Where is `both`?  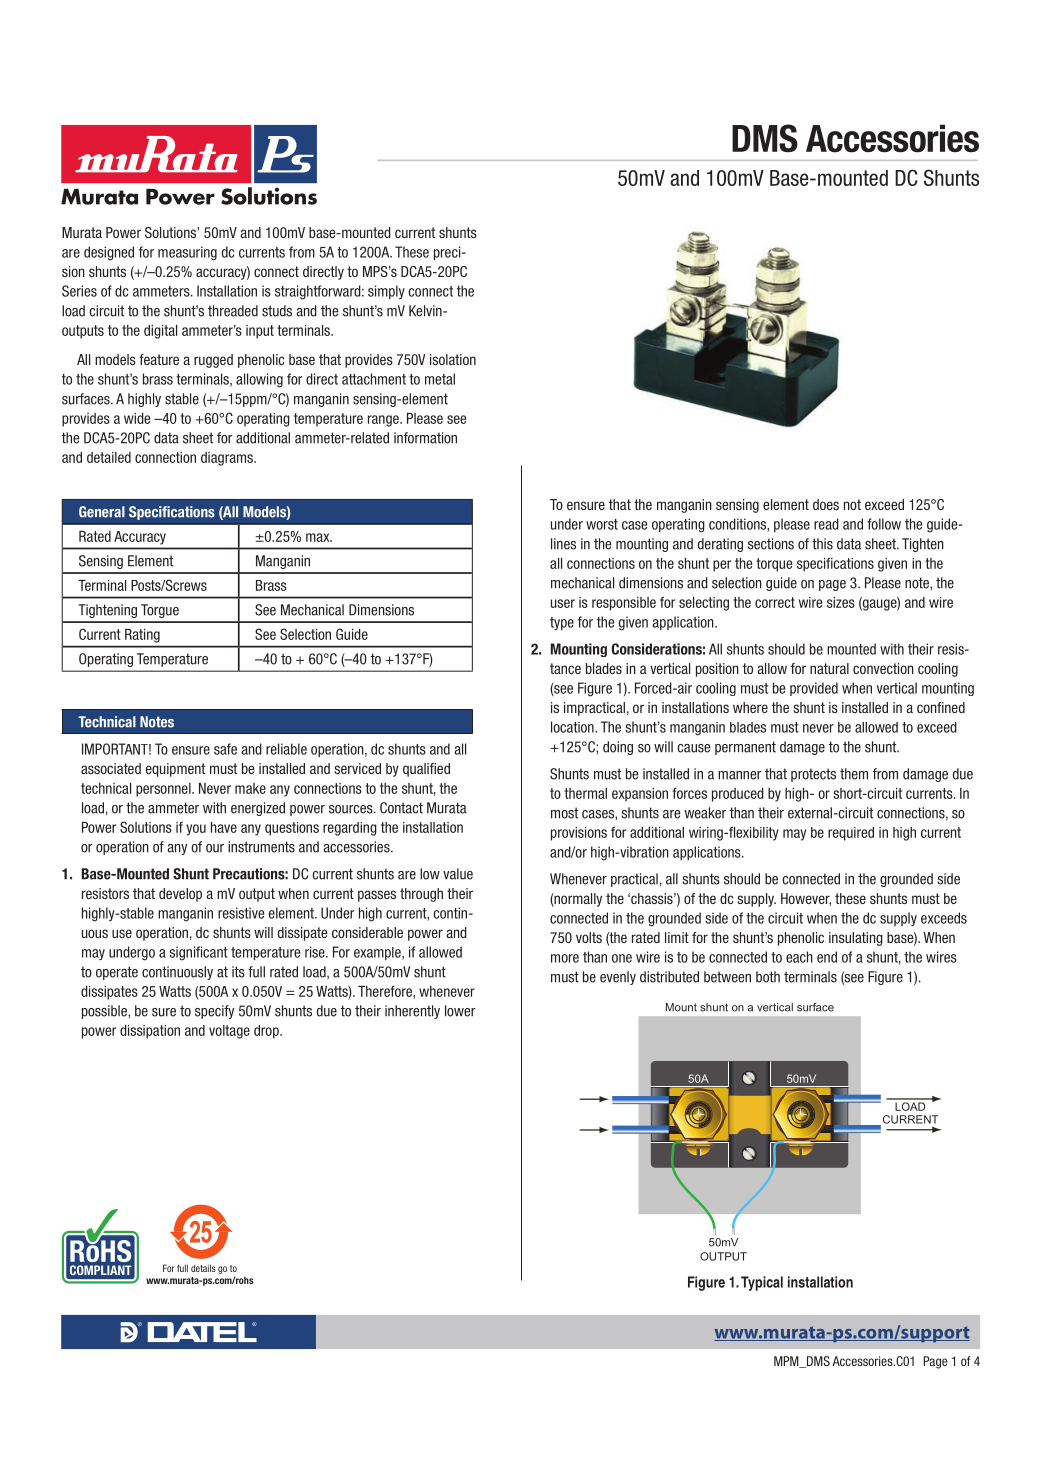 both is located at coordinates (768, 977).
